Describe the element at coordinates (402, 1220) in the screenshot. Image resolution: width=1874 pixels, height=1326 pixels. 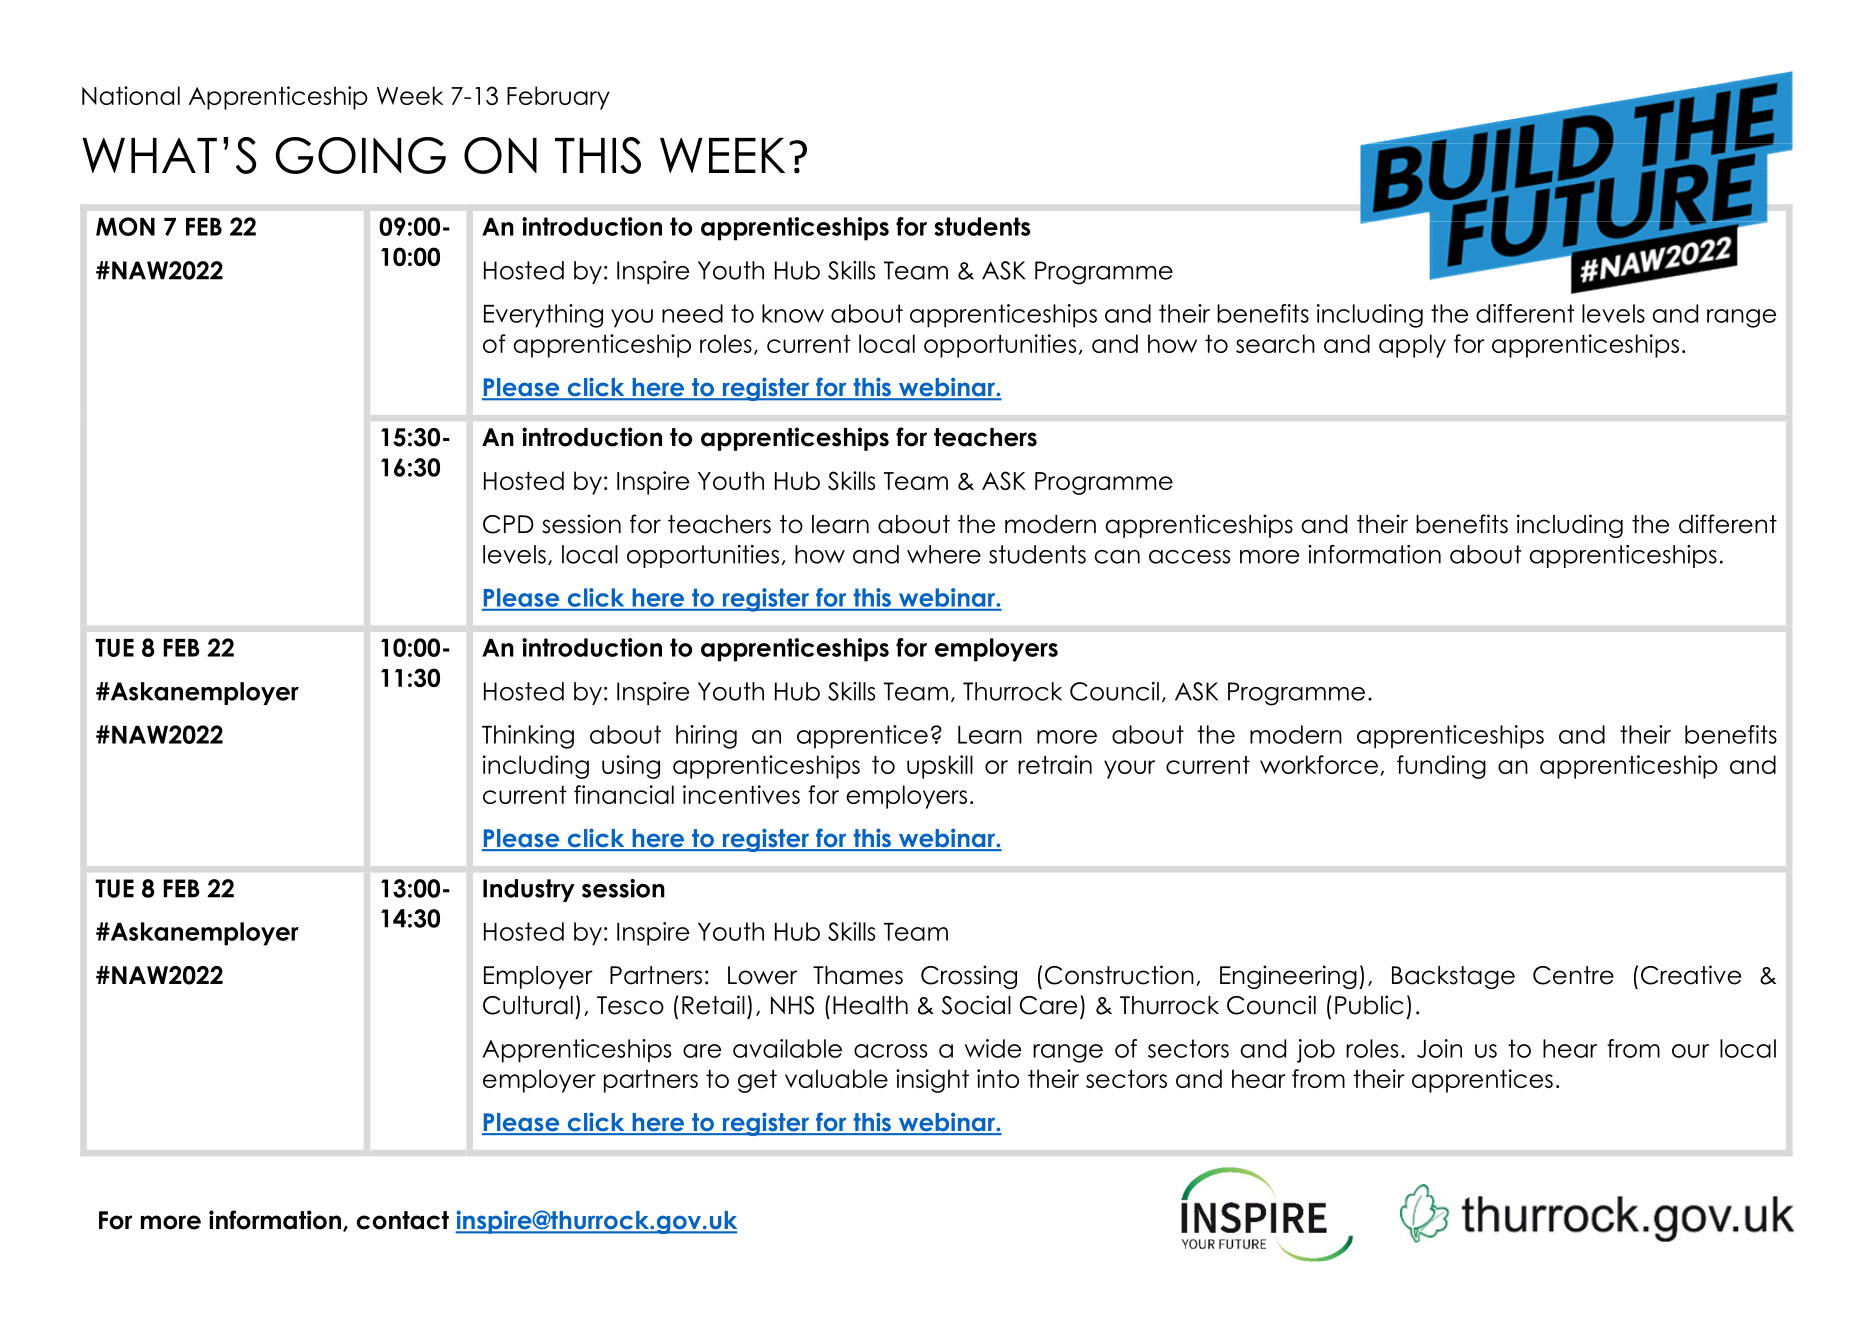
I see `contact` at that location.
